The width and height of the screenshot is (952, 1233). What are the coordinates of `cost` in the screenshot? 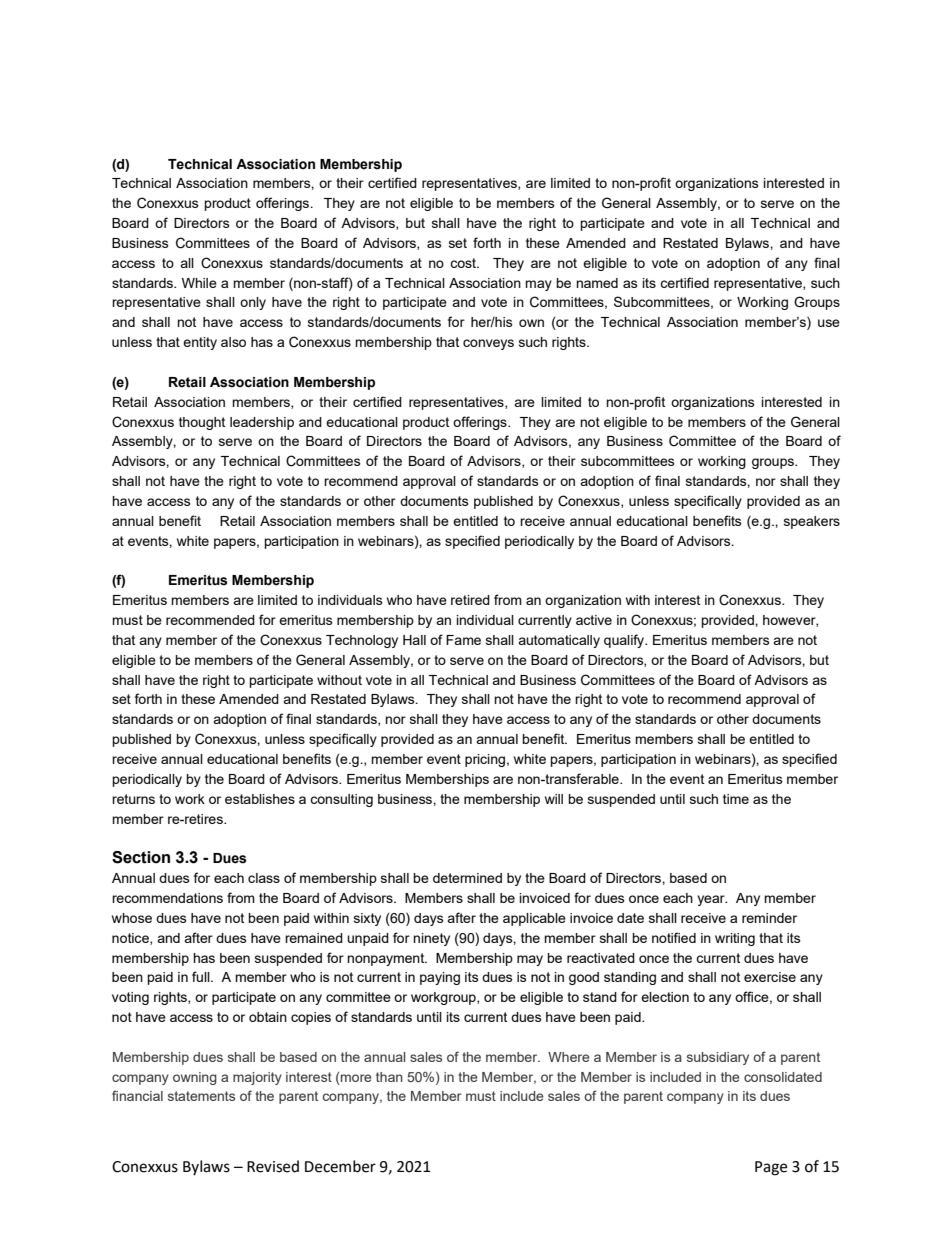 It's located at (464, 263).
